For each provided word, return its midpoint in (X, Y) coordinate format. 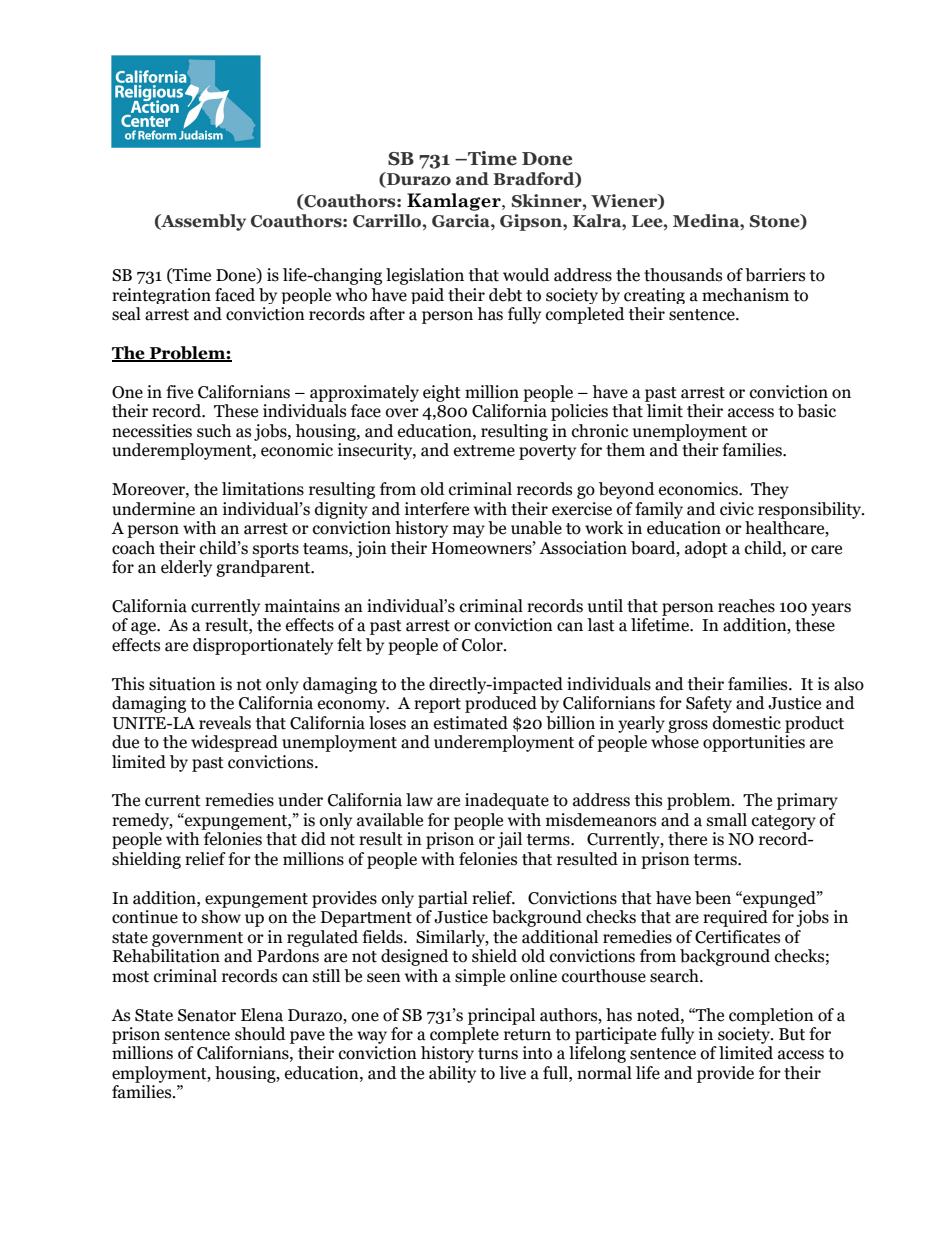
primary (807, 801)
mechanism (745, 295)
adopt (706, 549)
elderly (186, 568)
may (469, 531)
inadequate (507, 801)
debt (505, 295)
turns (498, 1054)
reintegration (161, 296)
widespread (234, 743)
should (260, 1034)
